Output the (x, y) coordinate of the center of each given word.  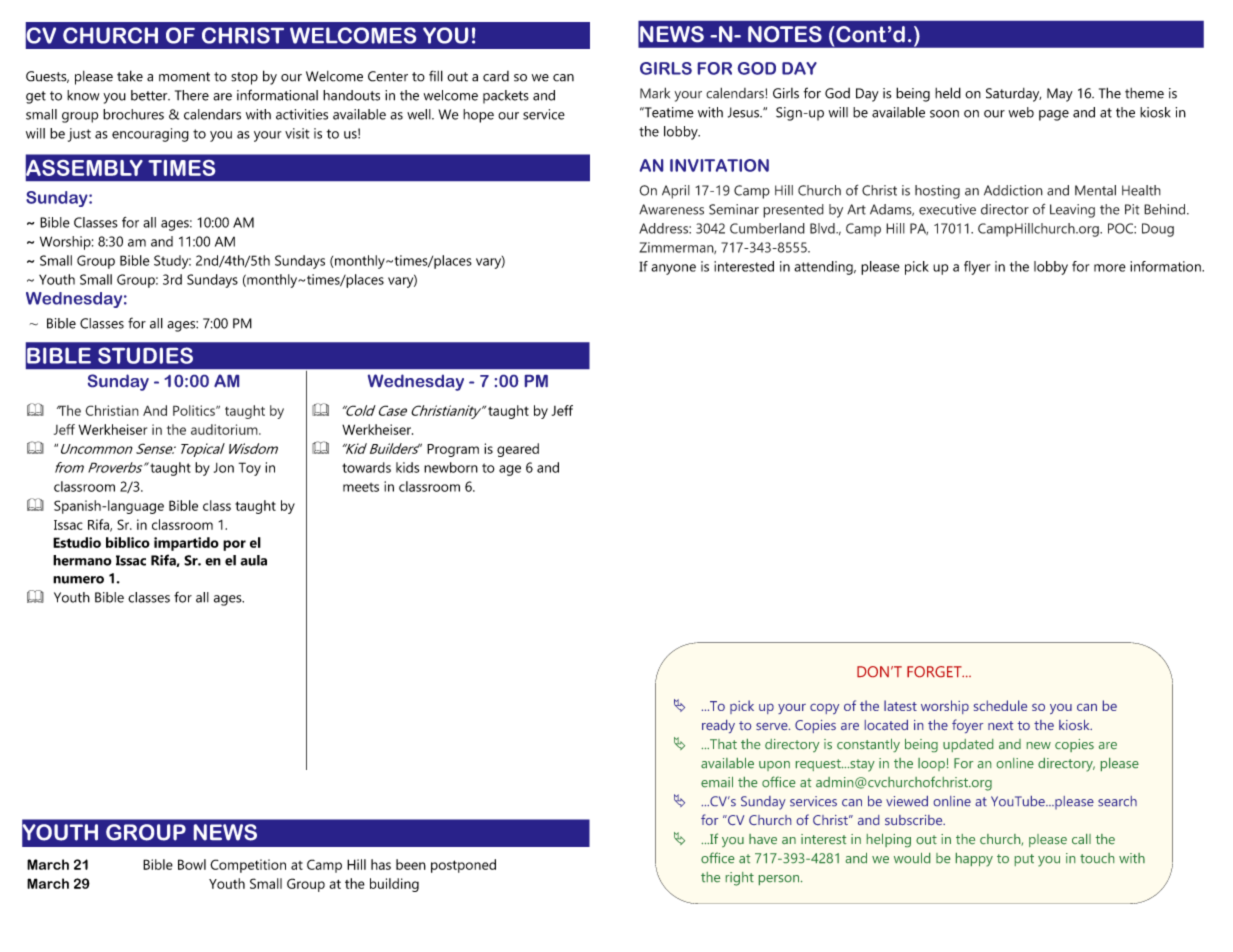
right (740, 879)
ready (718, 726)
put (1024, 860)
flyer (977, 268)
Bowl (192, 864)
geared (518, 450)
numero (78, 580)
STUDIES (145, 355)
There (192, 95)
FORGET (935, 671)
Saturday (1013, 95)
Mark (655, 93)
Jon (224, 468)
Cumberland (767, 228)
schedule (1000, 705)
